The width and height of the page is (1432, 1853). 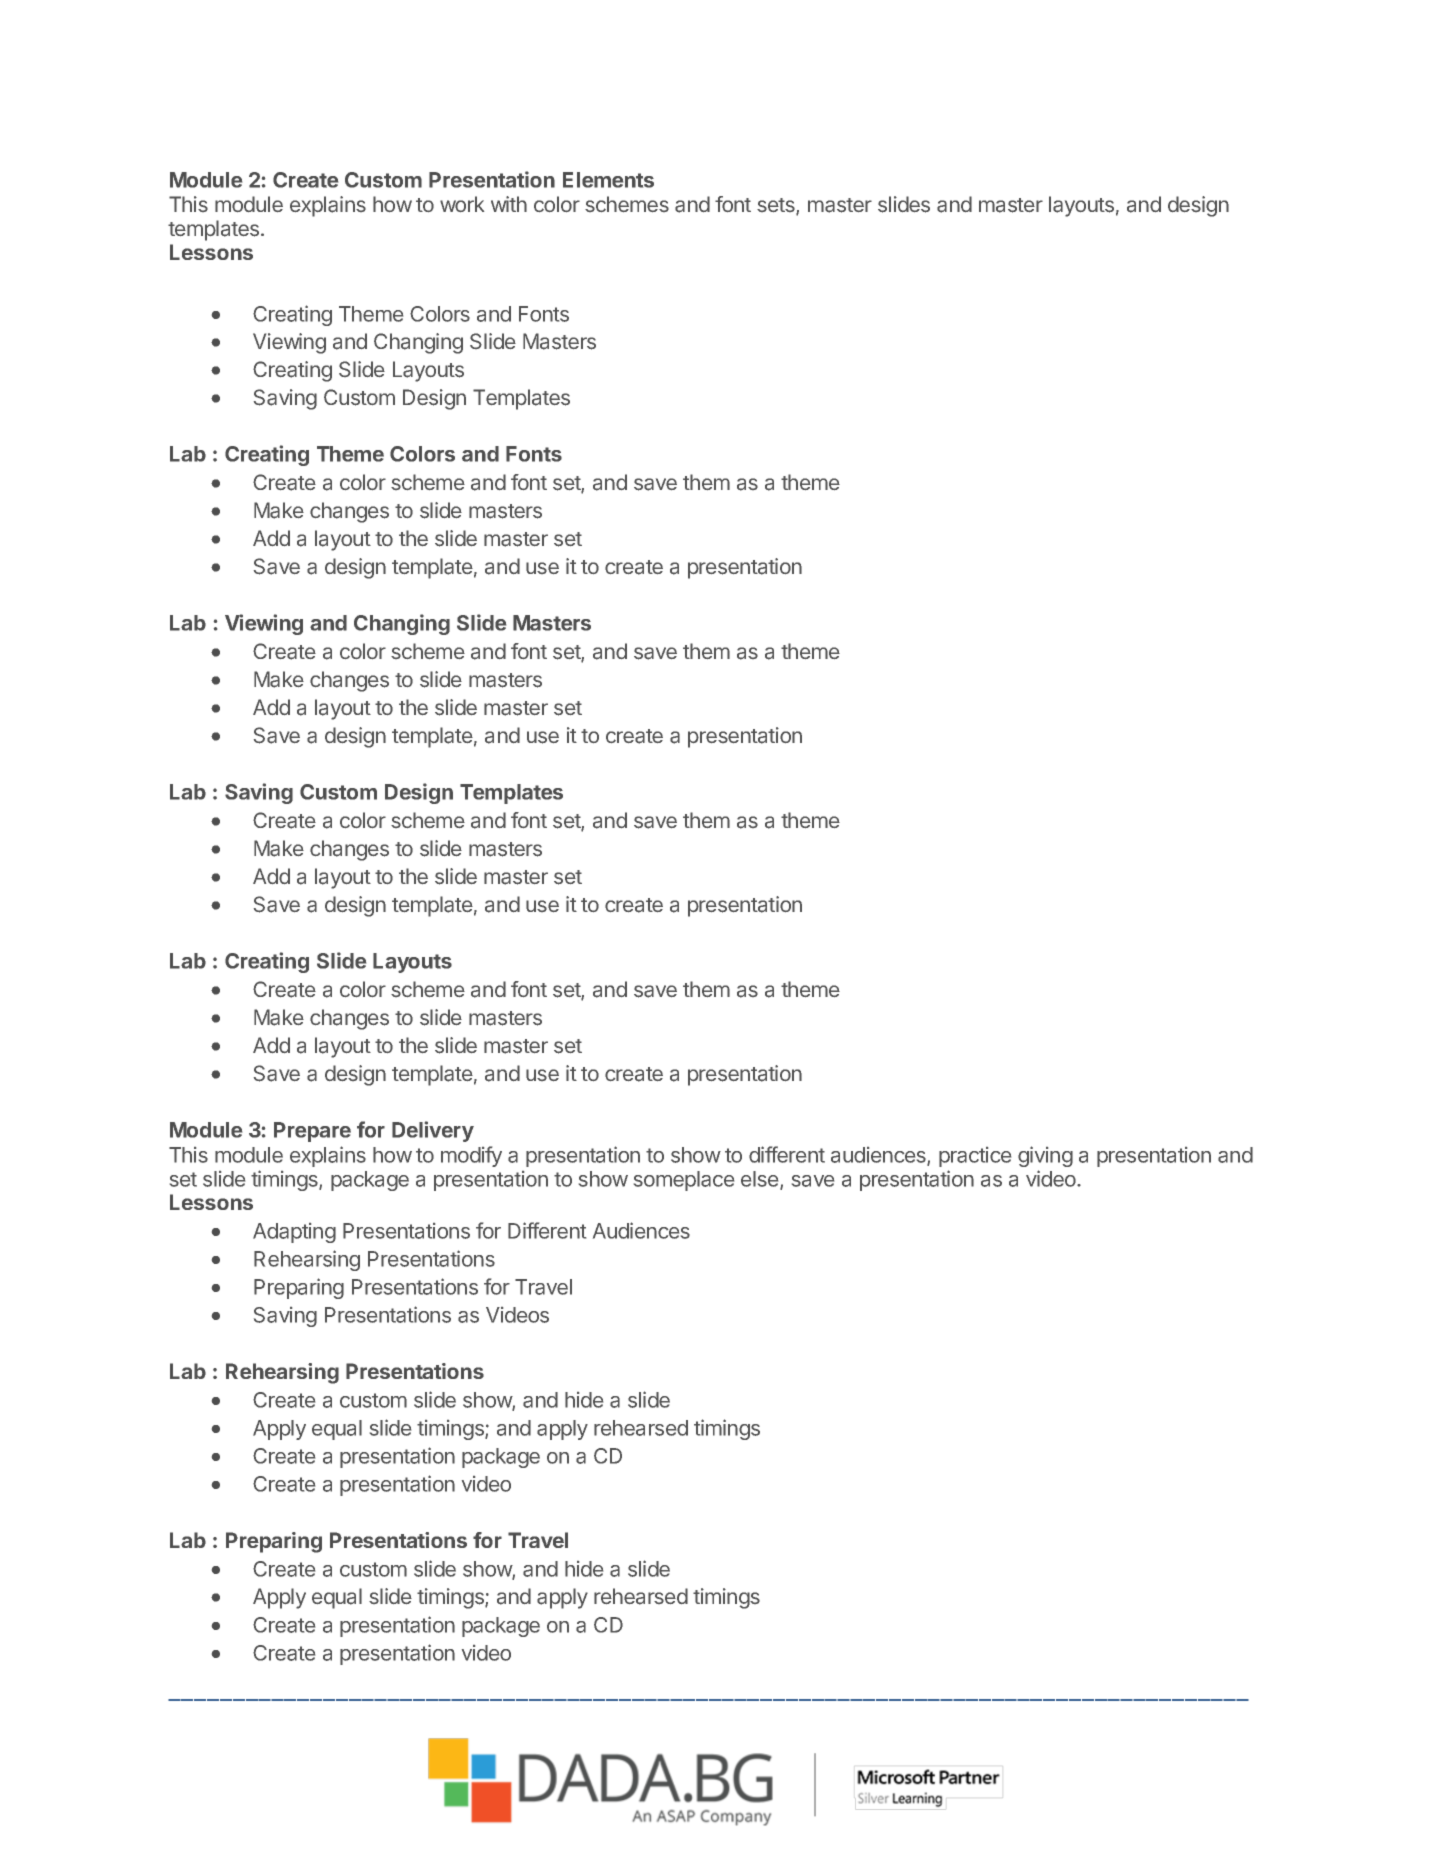 I want to click on work, so click(x=462, y=204).
